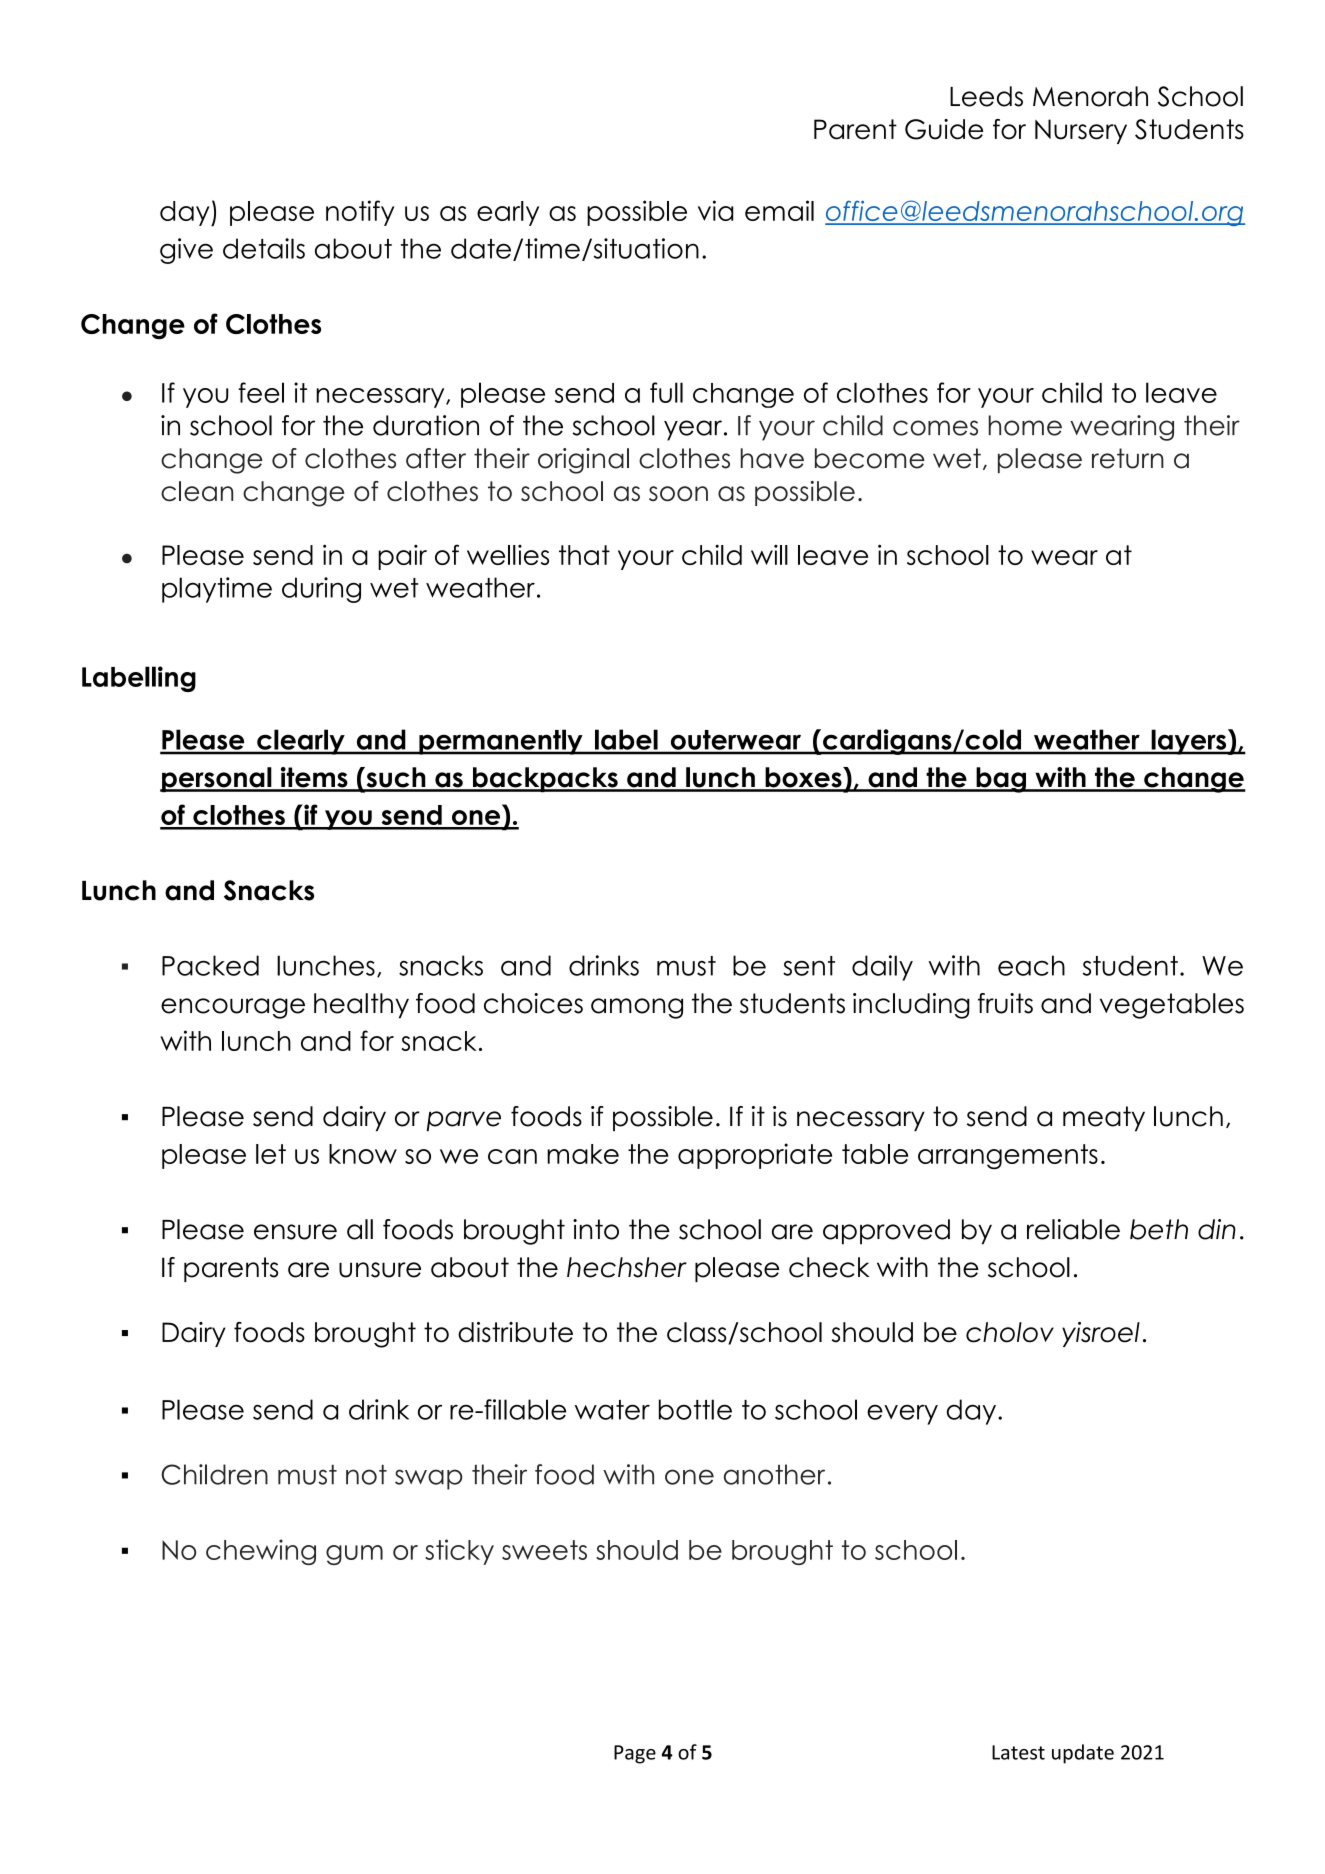 The height and width of the screenshot is (1874, 1325). What do you see at coordinates (1081, 131) in the screenshot?
I see `Nursery` at bounding box center [1081, 131].
